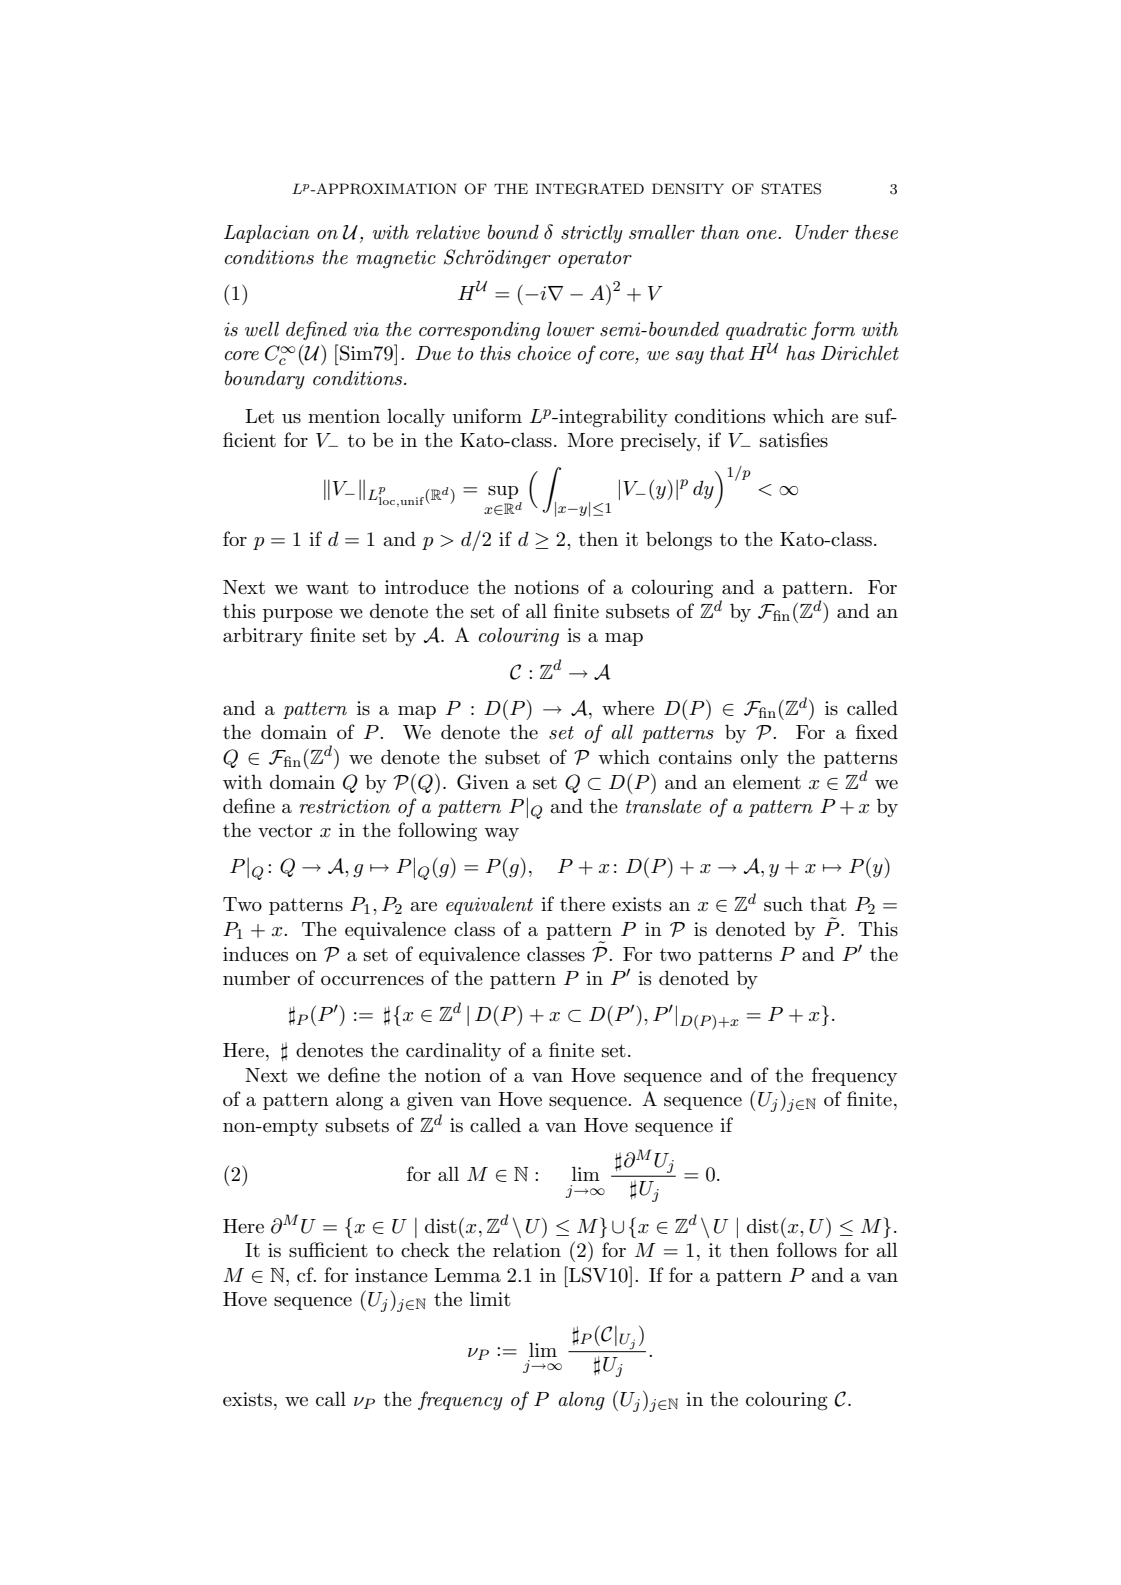  Describe the element at coordinates (344, 806) in the document. I see `restriction` at that location.
